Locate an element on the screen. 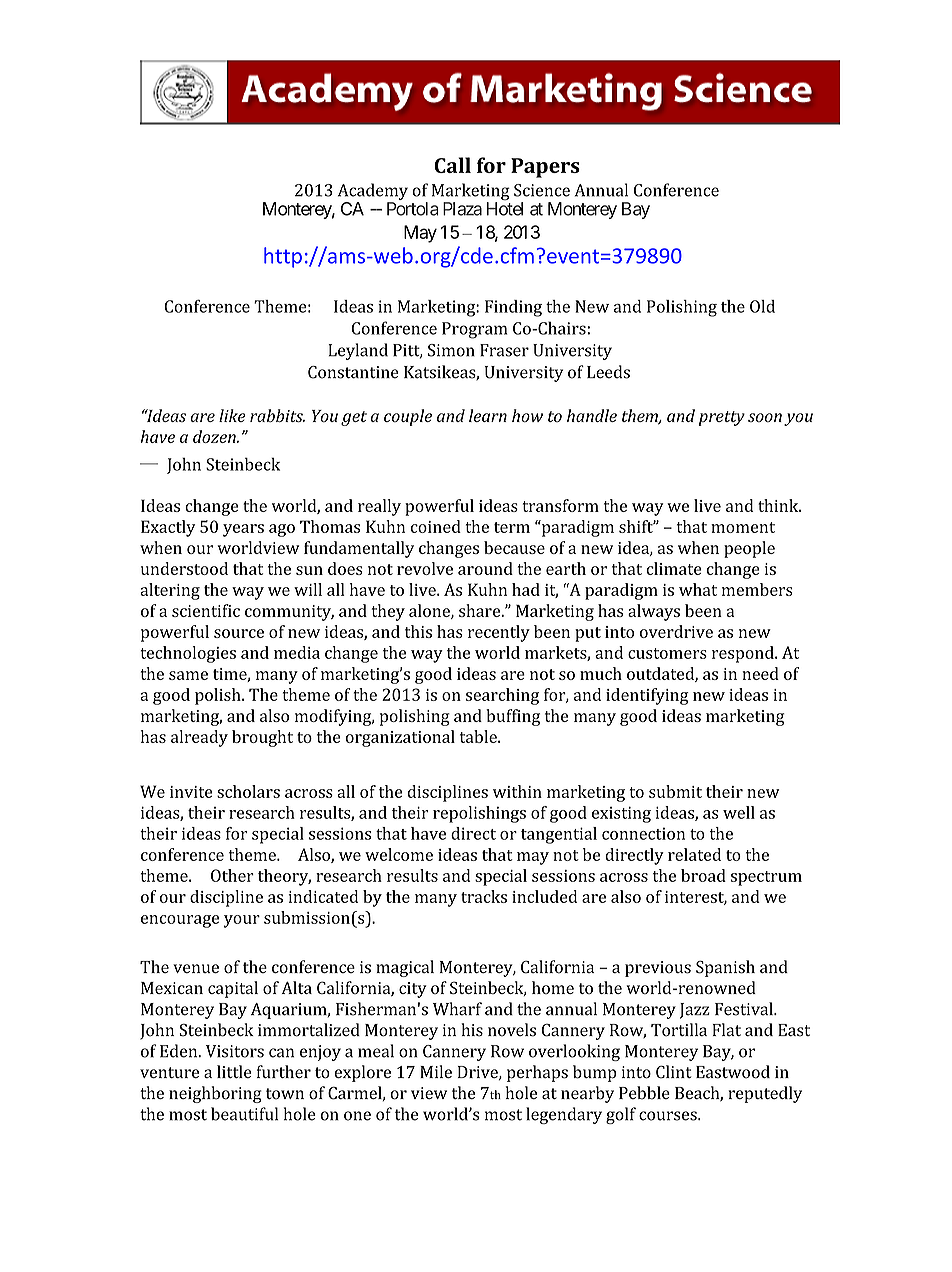 This screenshot has height=1272, width=952. tracks is located at coordinates (484, 896).
